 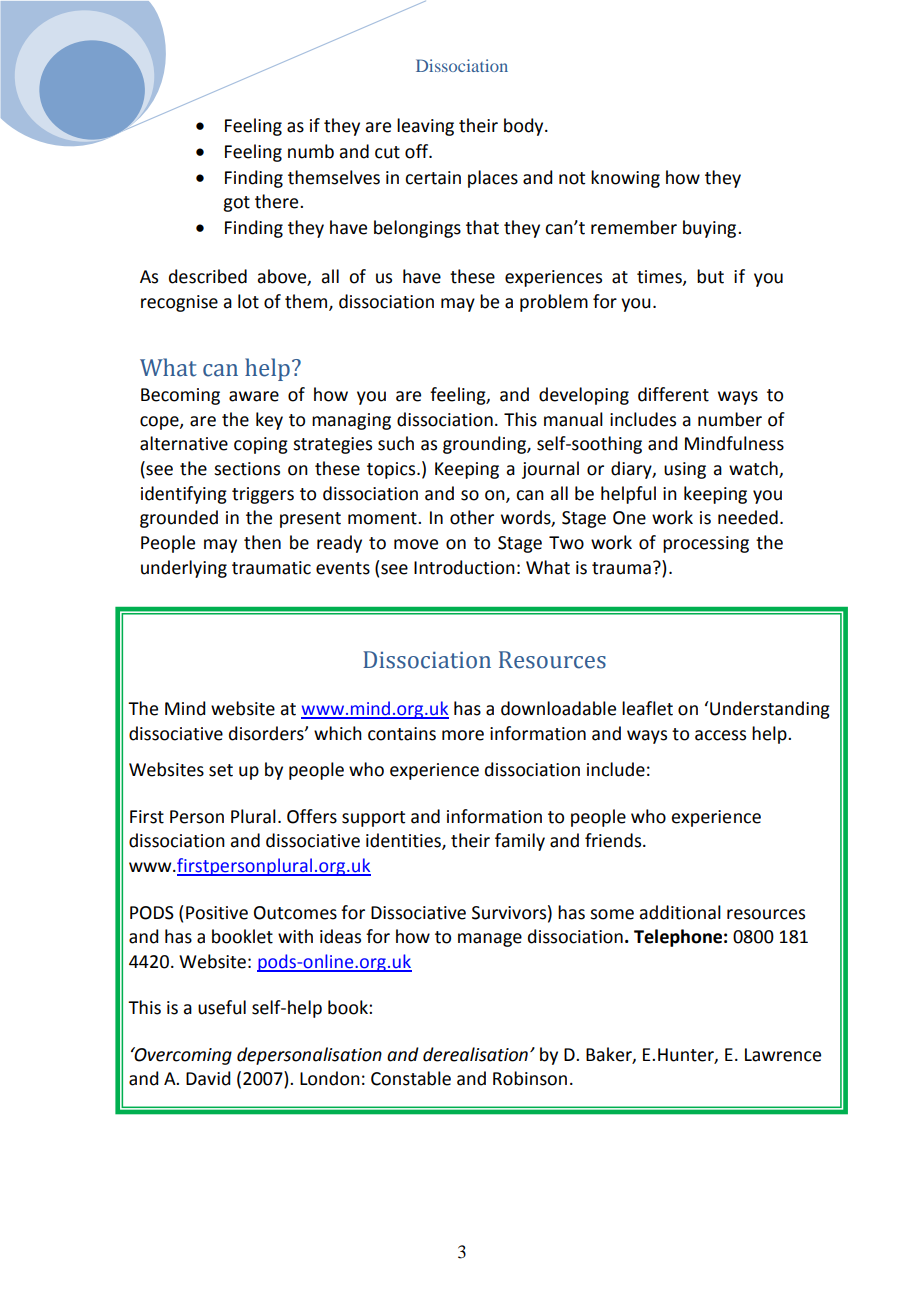 What do you see at coordinates (208, 1078) in the screenshot?
I see `David` at bounding box center [208, 1078].
